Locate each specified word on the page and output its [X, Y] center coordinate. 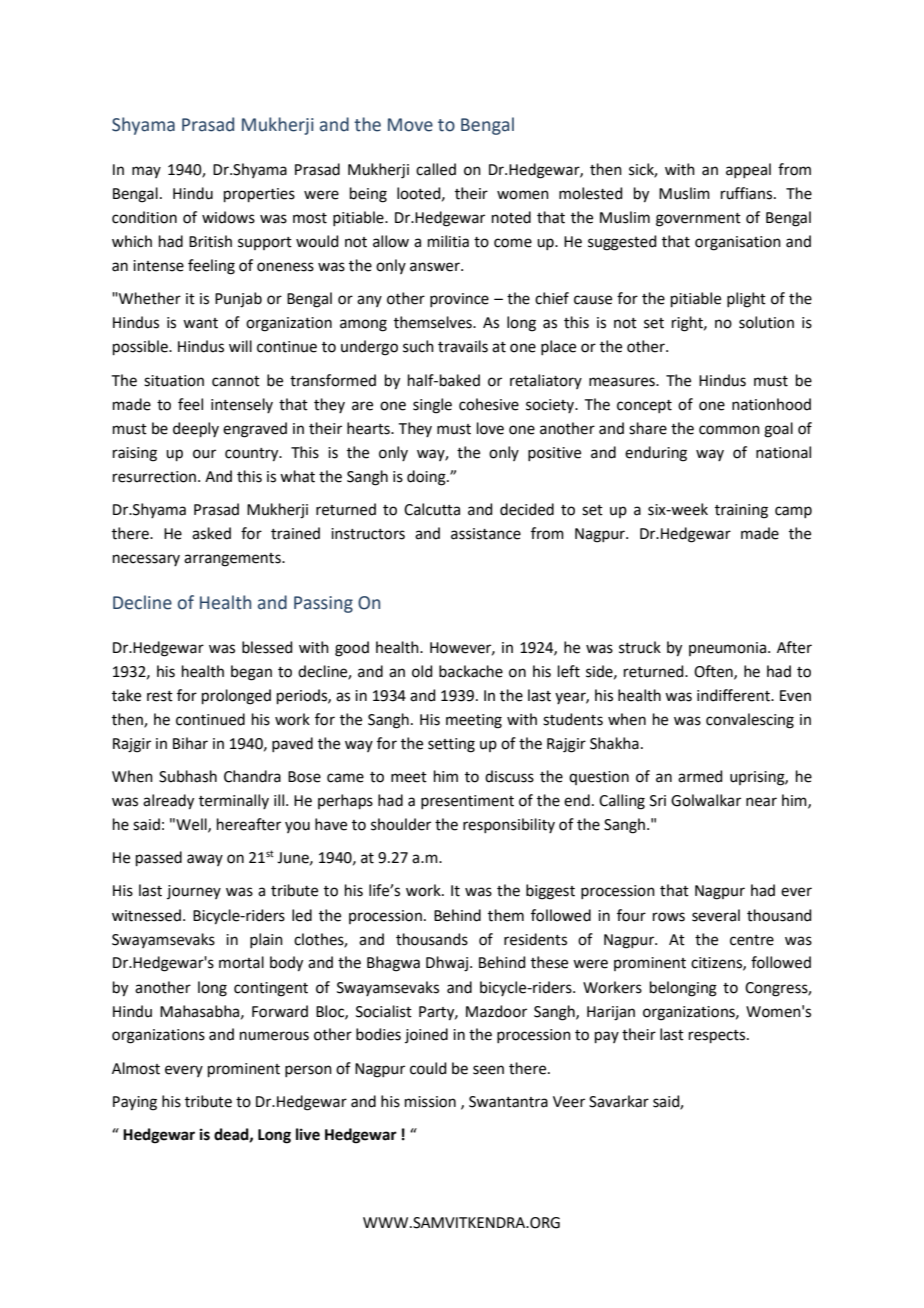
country [253, 455]
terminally [234, 801]
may [146, 172]
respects [718, 1036]
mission [430, 1102]
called [436, 169]
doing [427, 478]
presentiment [467, 802]
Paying [135, 1103]
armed [700, 776]
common [729, 430]
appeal [748, 170]
